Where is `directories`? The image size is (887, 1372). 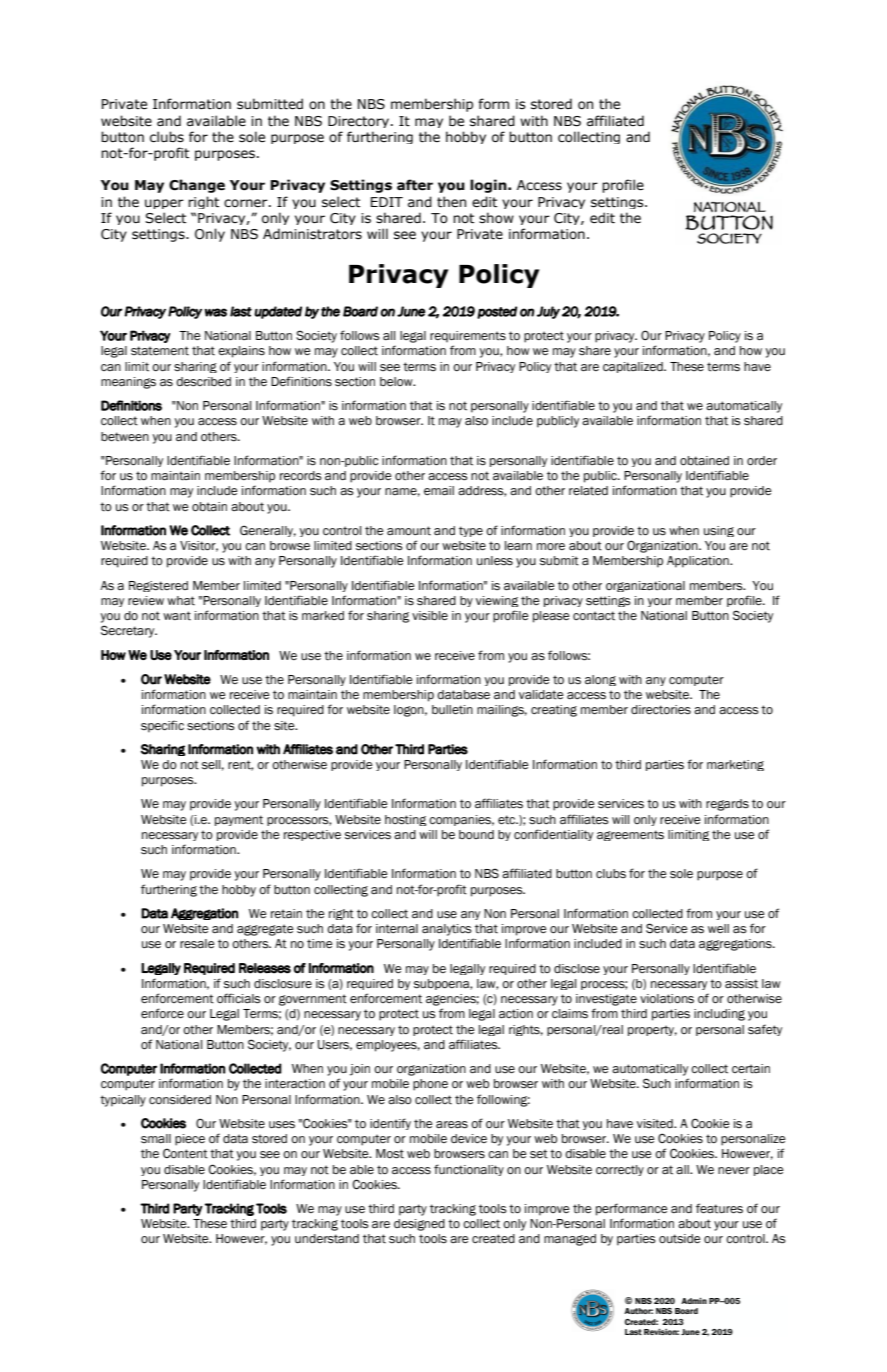
directories is located at coordinates (661, 710).
